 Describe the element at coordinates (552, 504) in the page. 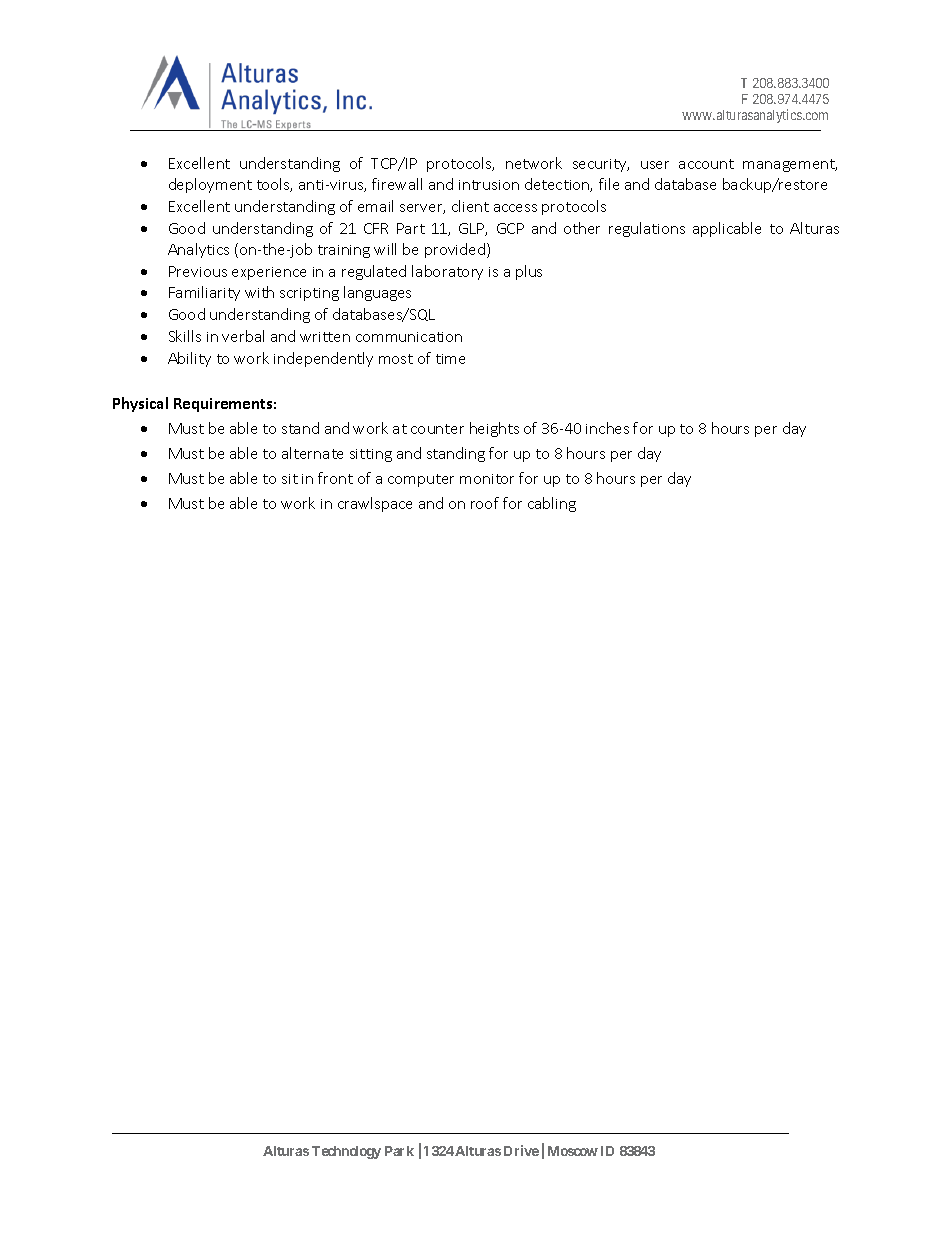

I see `cabling` at that location.
